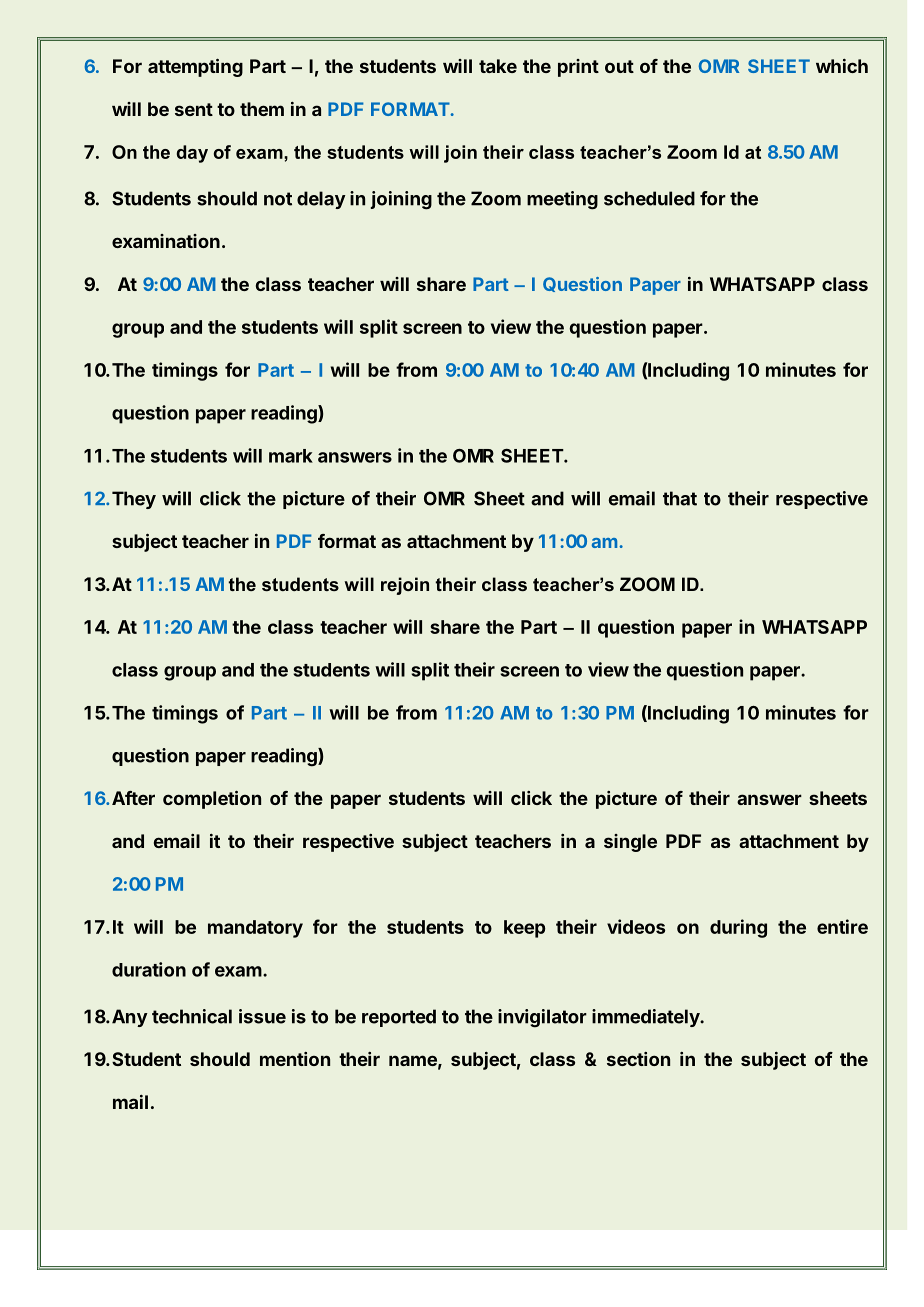 This image has width=924, height=1307. What do you see at coordinates (647, 1018) in the image?
I see `immediately` at bounding box center [647, 1018].
